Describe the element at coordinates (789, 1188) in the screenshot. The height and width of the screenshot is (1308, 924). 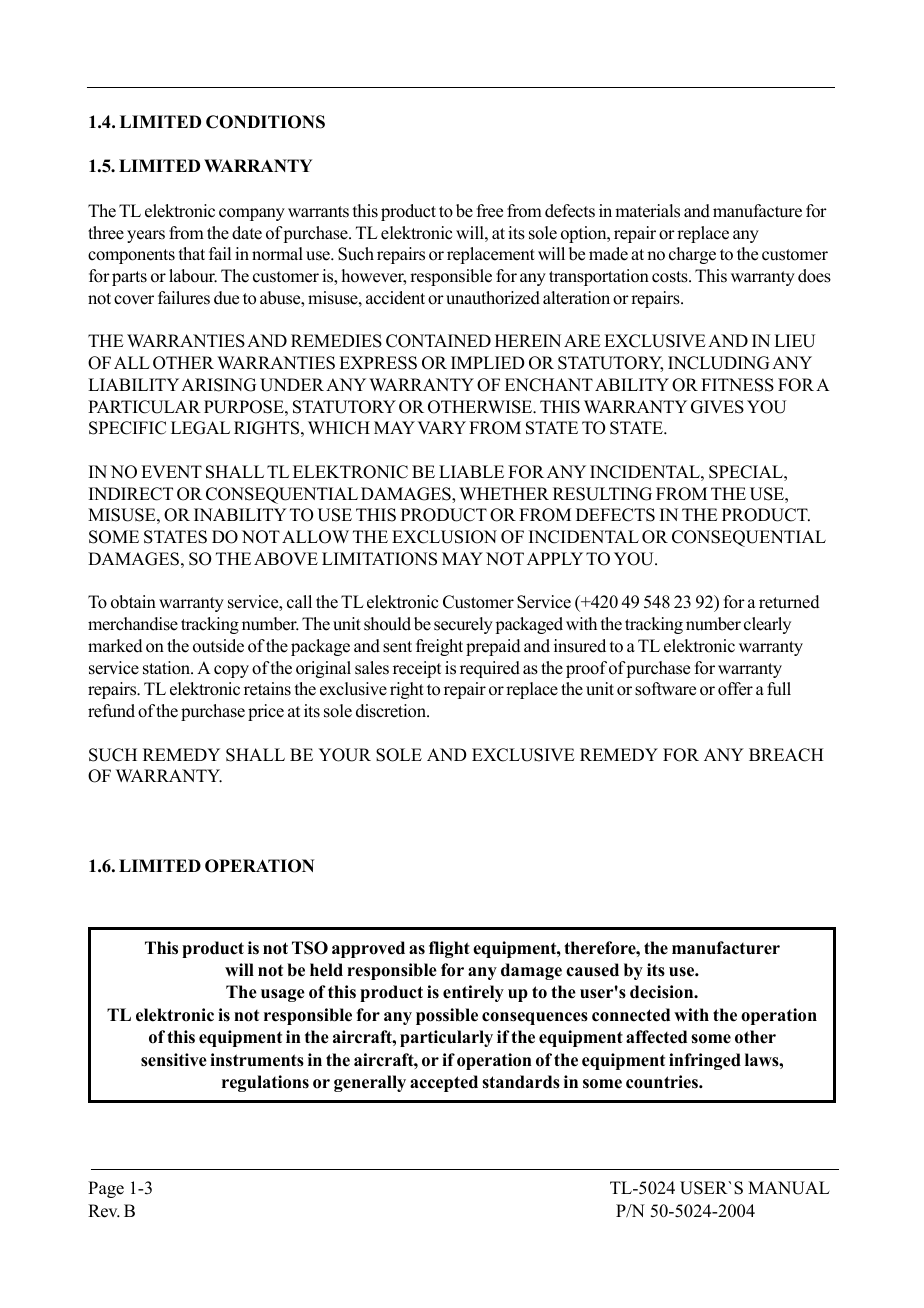
I see `MANUAL` at that location.
